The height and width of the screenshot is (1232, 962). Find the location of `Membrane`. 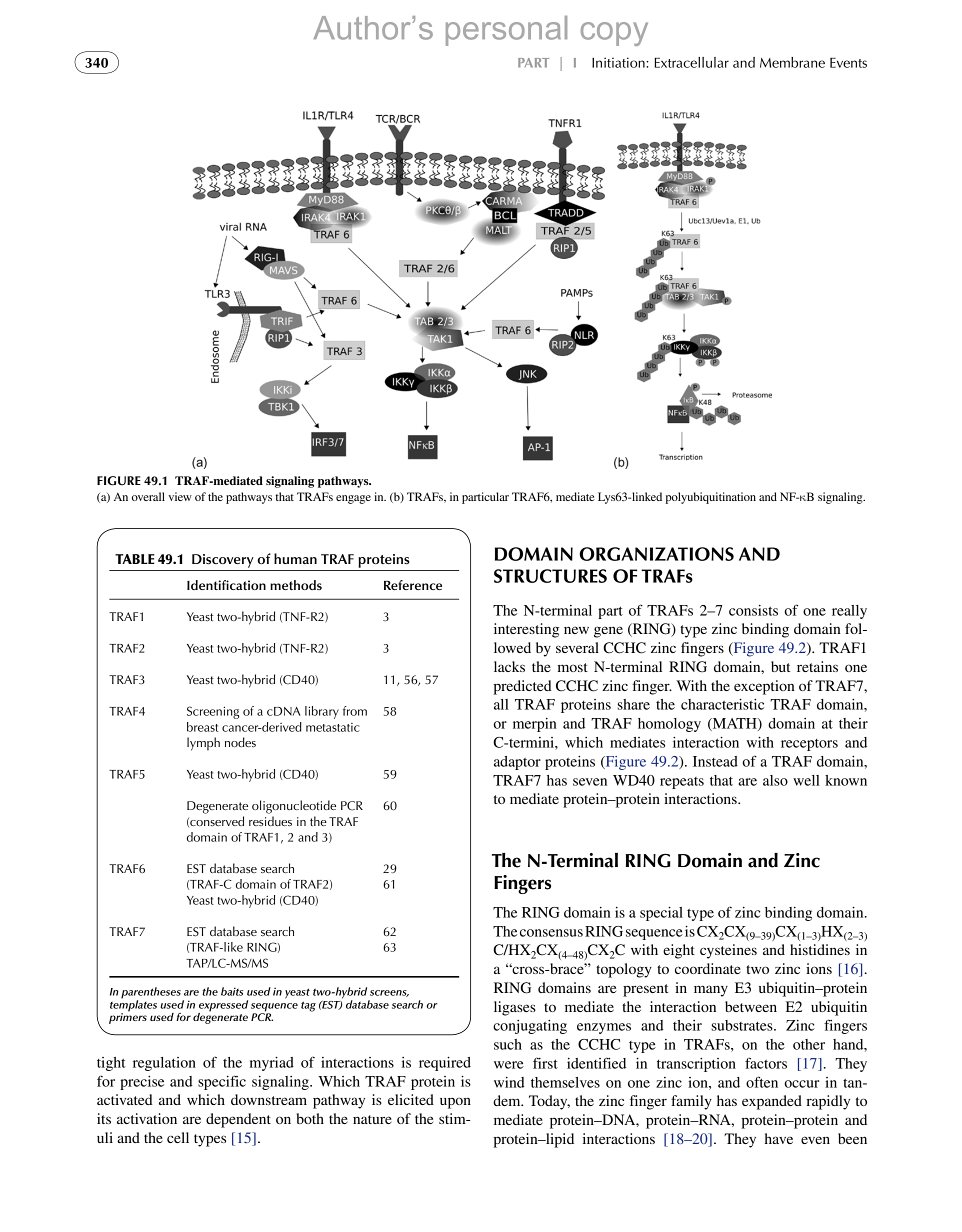

Membrane is located at coordinates (792, 62).
